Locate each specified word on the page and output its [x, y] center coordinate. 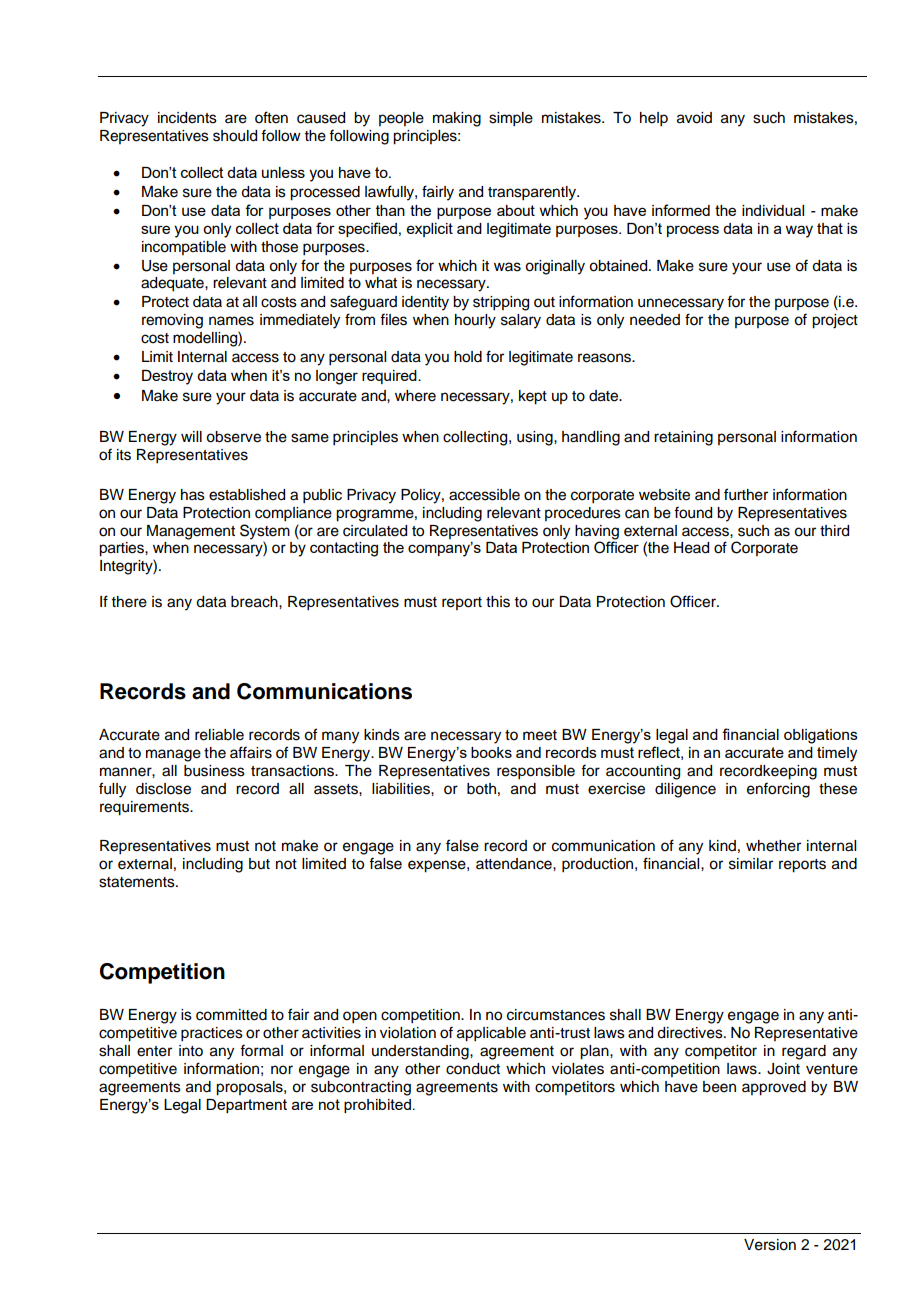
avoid [694, 118]
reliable [219, 735]
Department [246, 1106]
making [457, 119]
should [235, 136]
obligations [821, 736]
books [491, 752]
